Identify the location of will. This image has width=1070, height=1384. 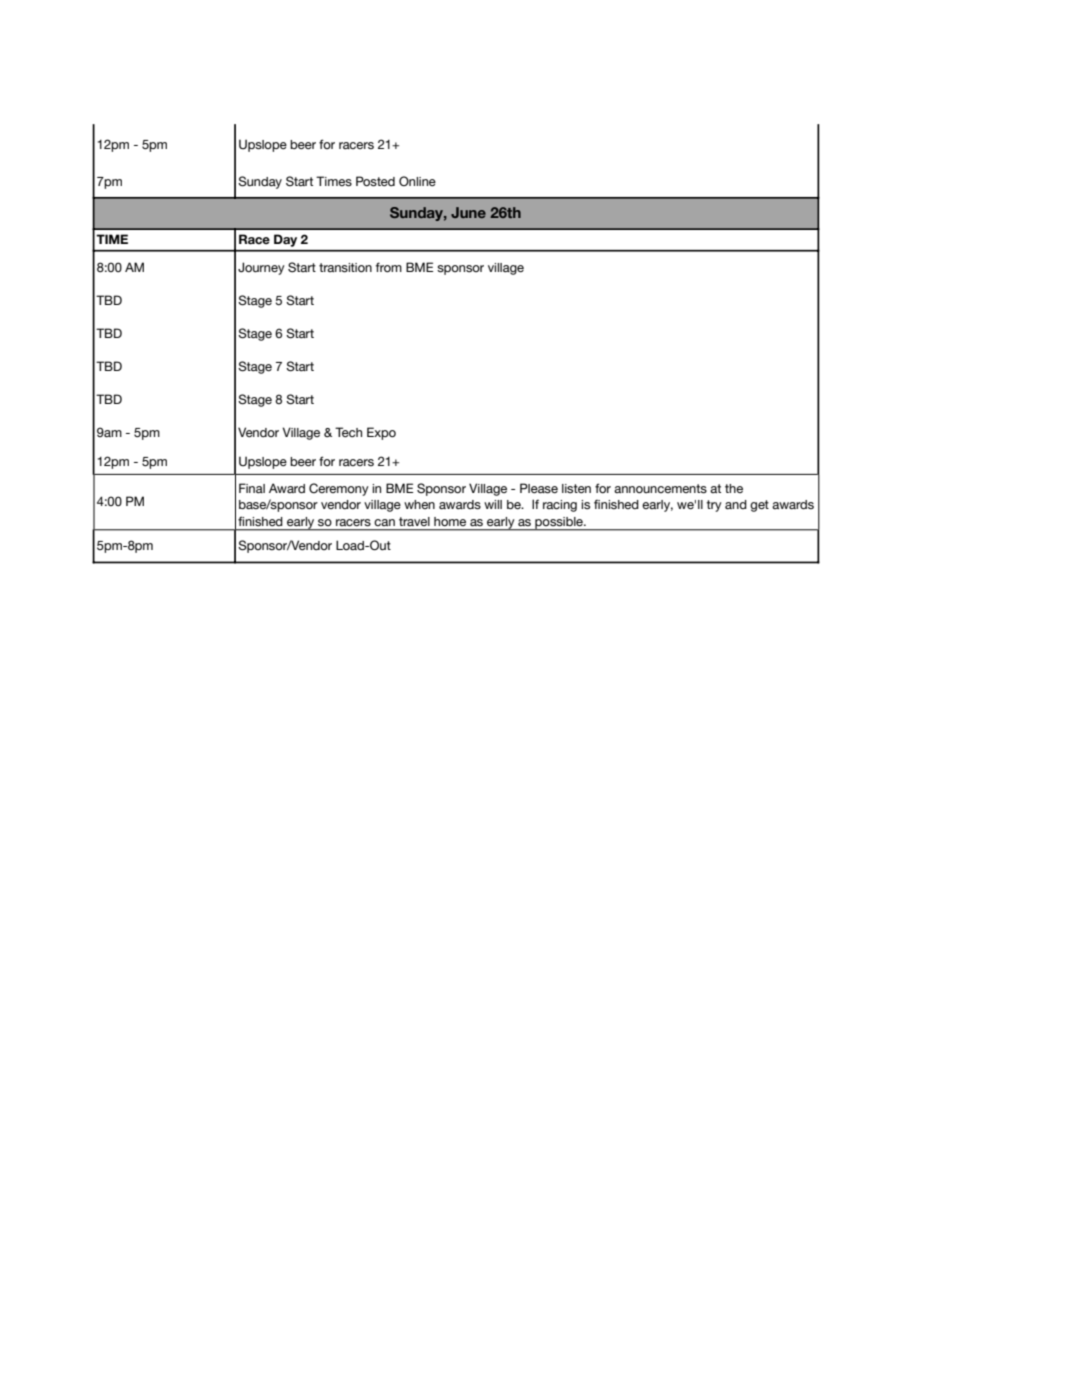
(493, 504).
